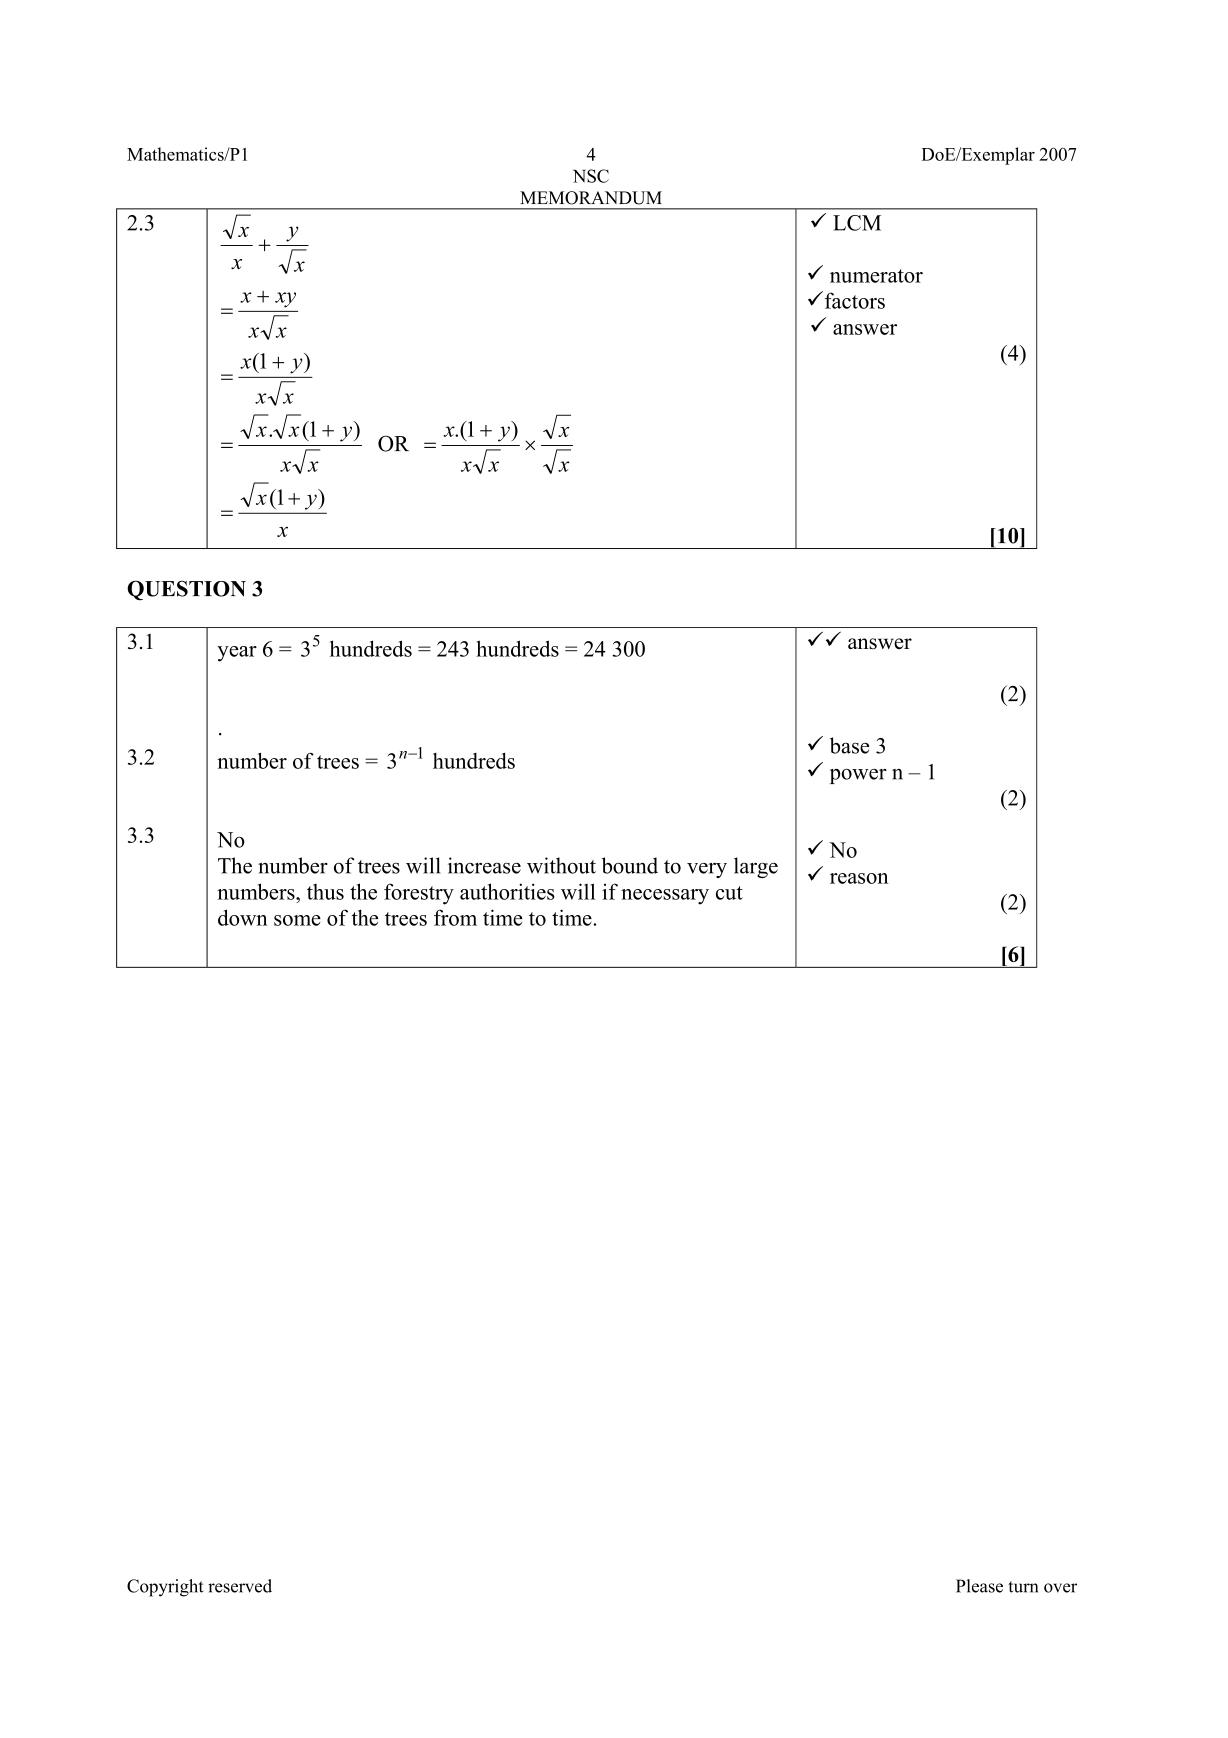  Describe the element at coordinates (859, 878) in the document. I see `reason` at that location.
